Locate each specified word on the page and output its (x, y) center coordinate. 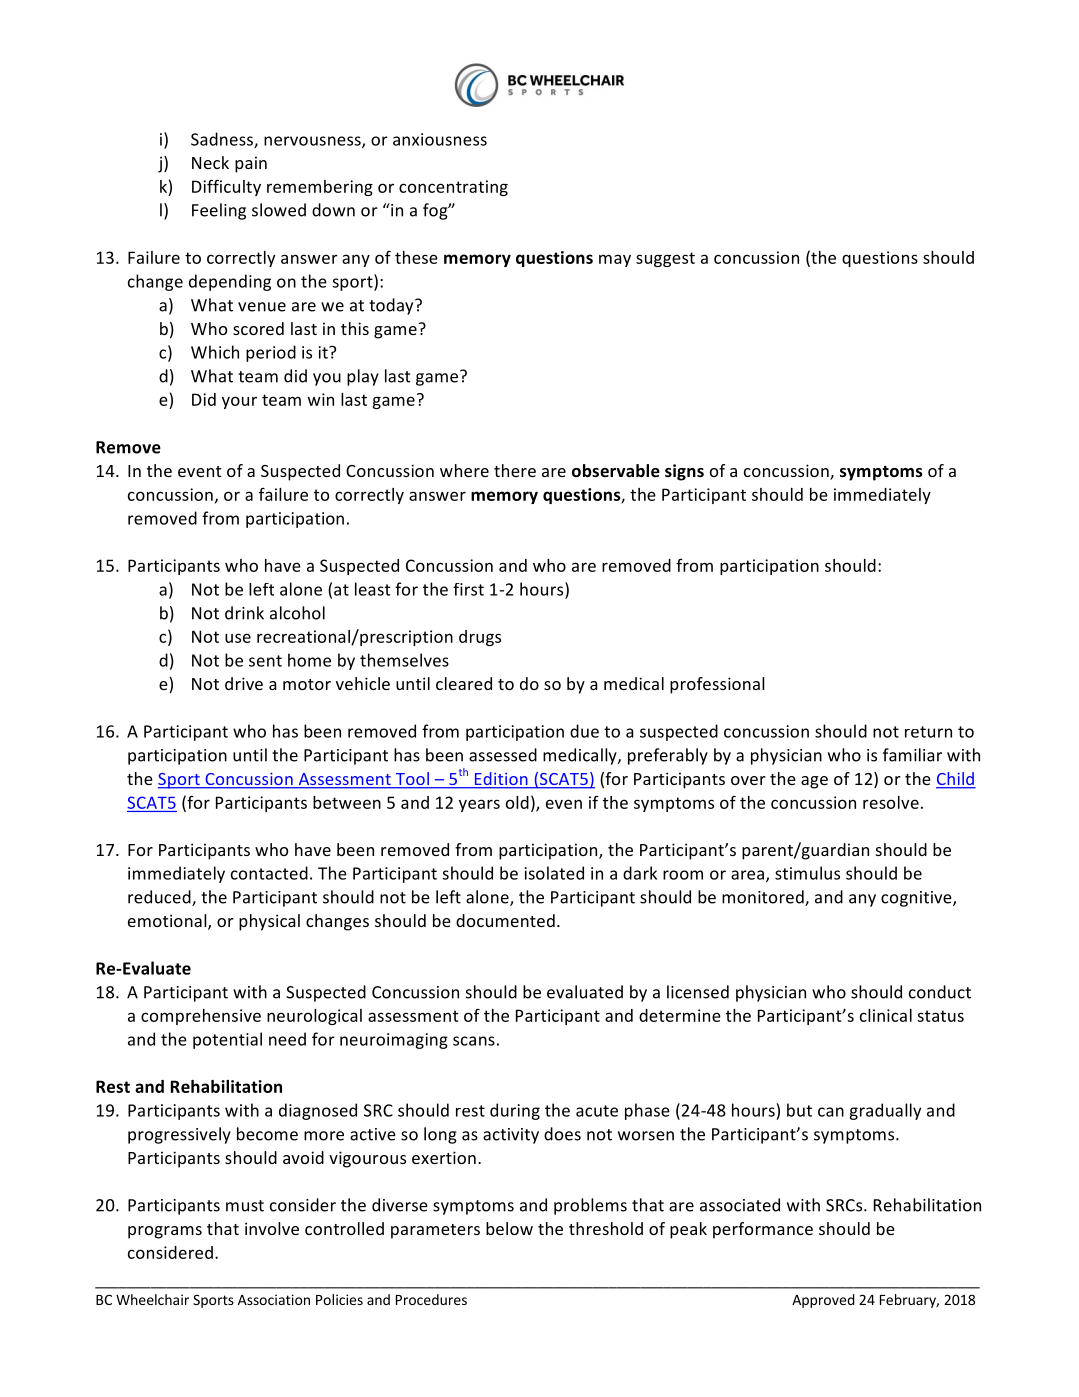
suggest (665, 259)
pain (251, 164)
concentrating (453, 188)
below (509, 1228)
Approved (823, 1301)
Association (274, 1299)
